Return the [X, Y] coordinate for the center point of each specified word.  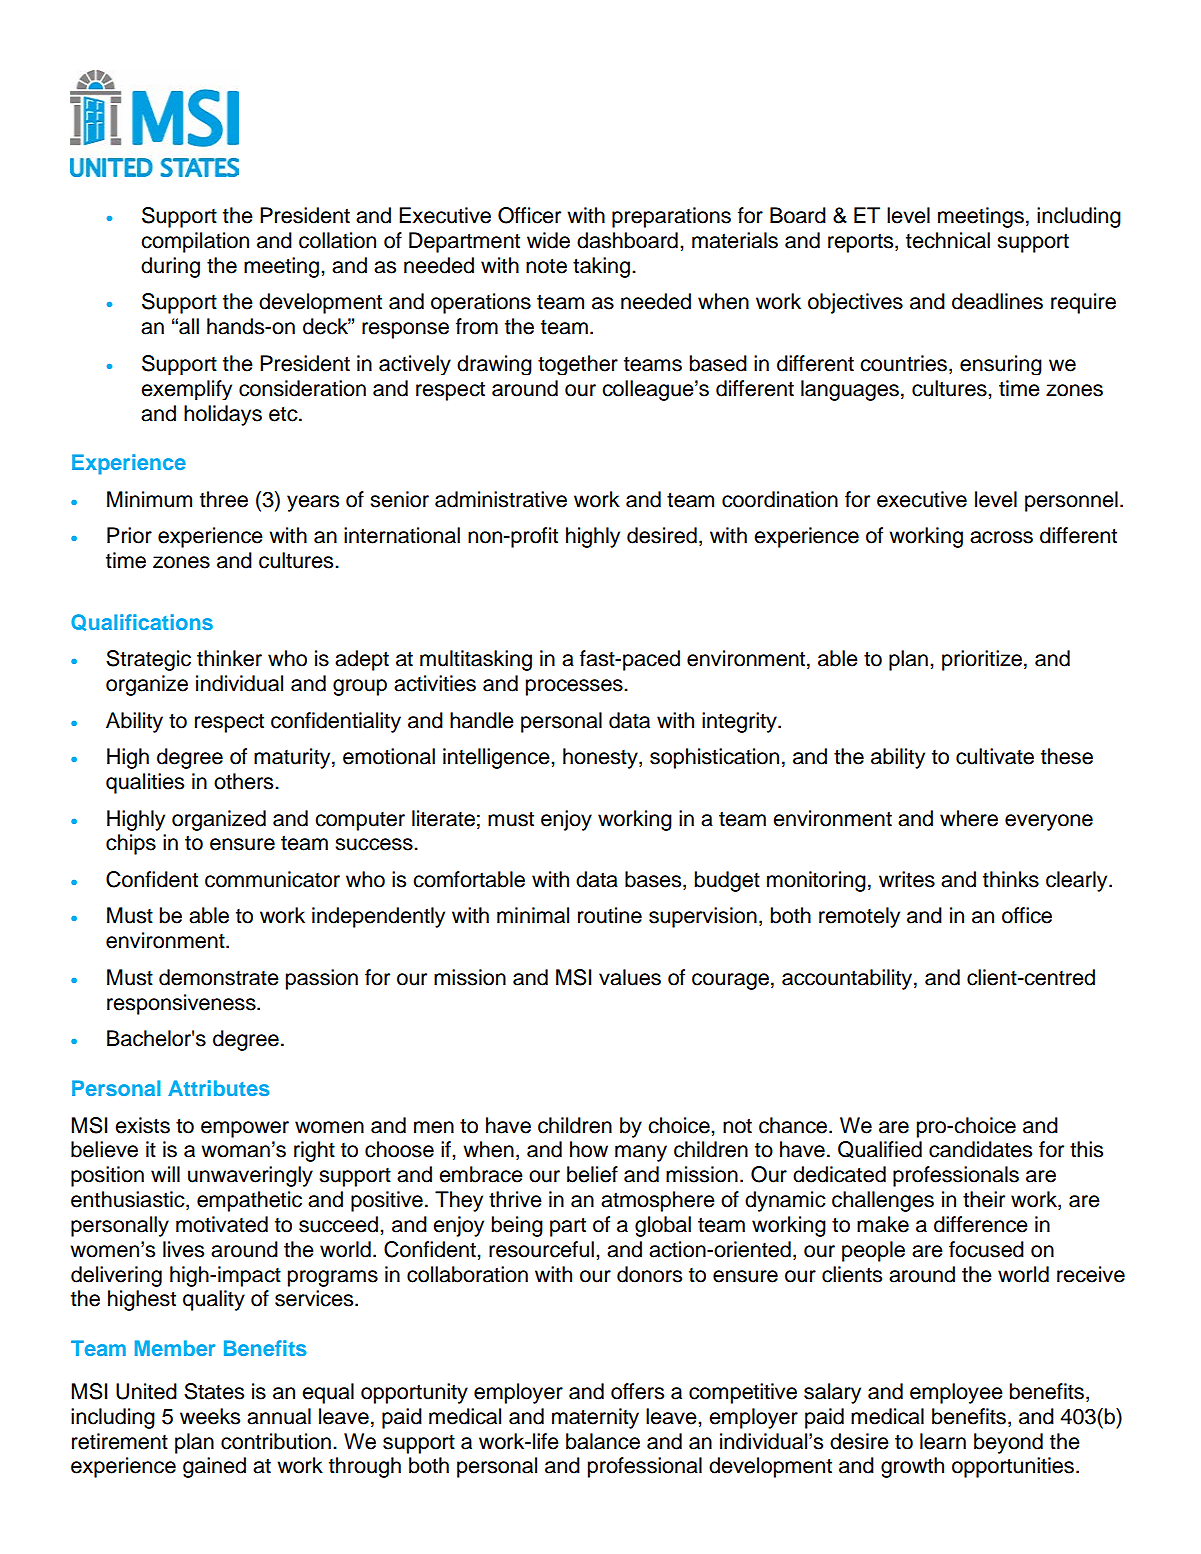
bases [654, 880]
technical [948, 240]
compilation [195, 242]
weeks [210, 1416]
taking [601, 267]
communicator [272, 879]
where [969, 818]
